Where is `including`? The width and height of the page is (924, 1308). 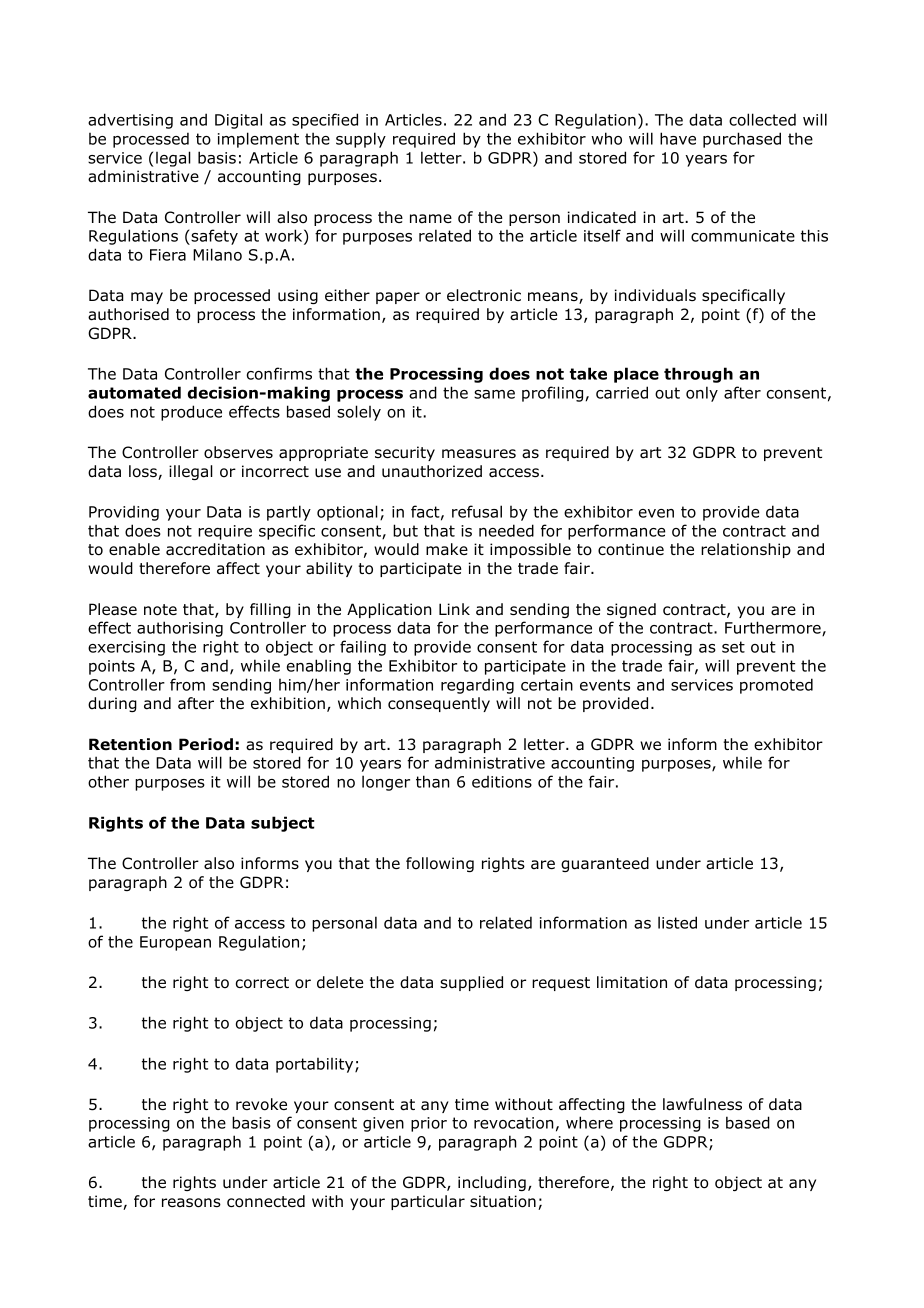 including is located at coordinates (492, 1183).
